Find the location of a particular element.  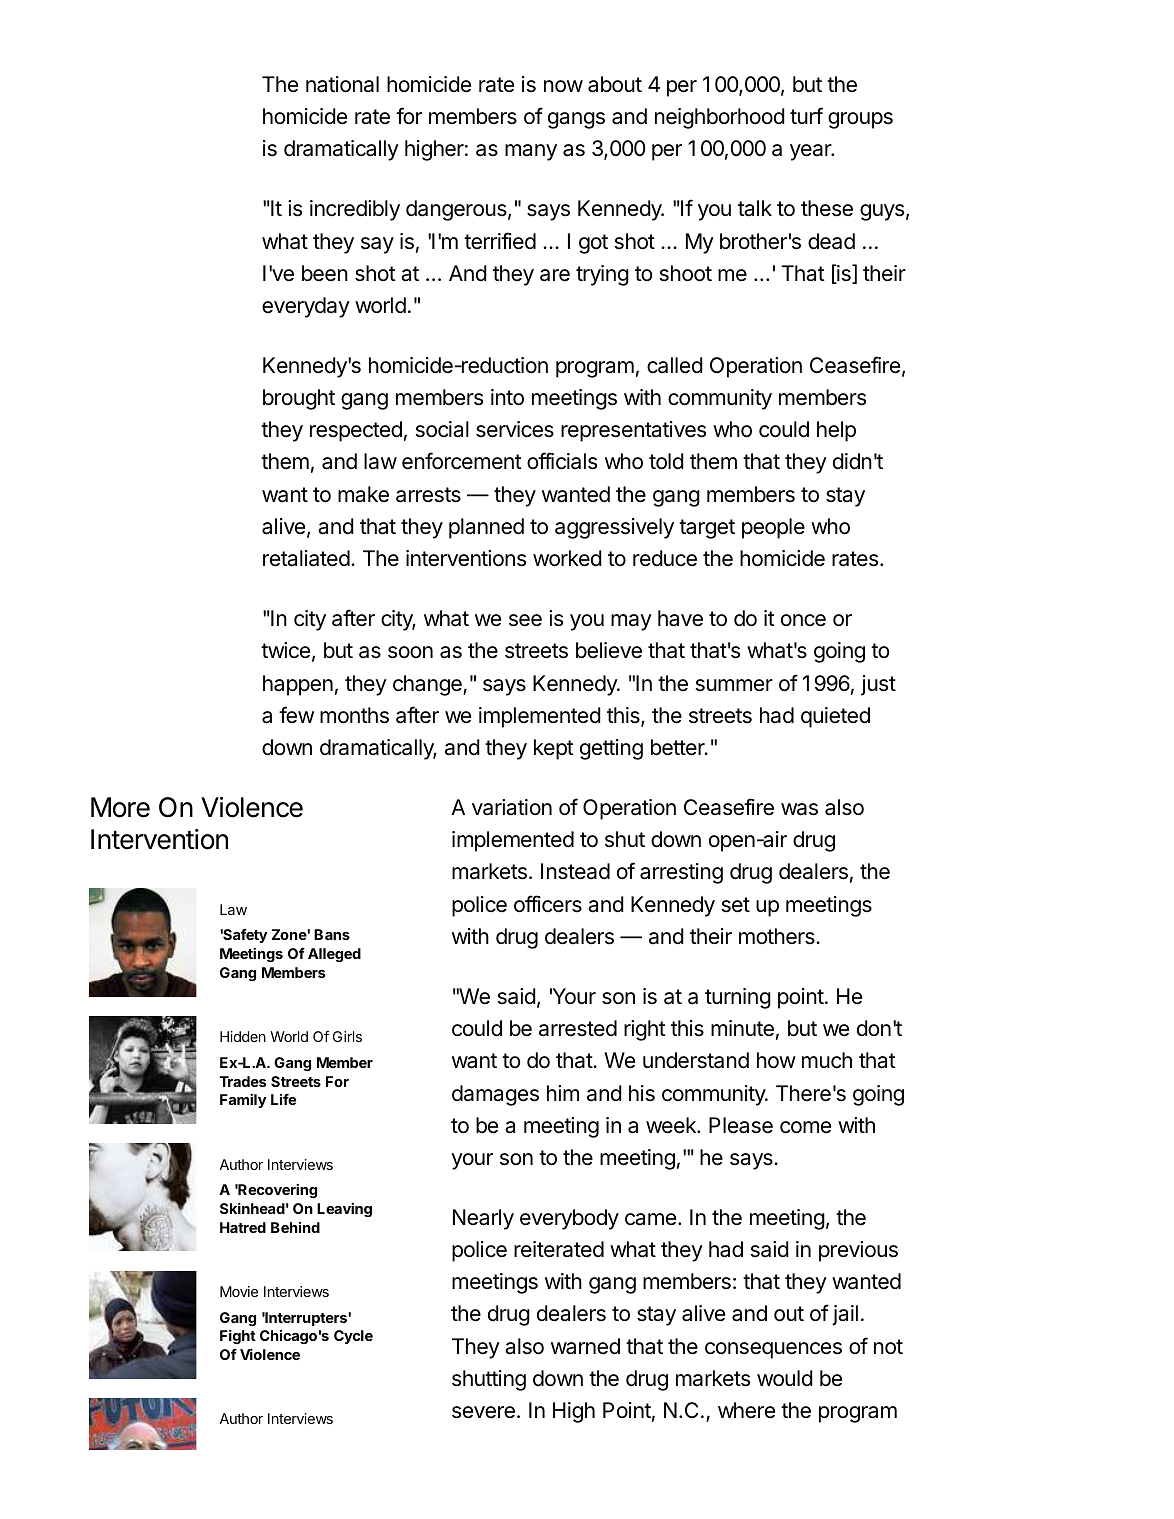

services is located at coordinates (515, 429).
